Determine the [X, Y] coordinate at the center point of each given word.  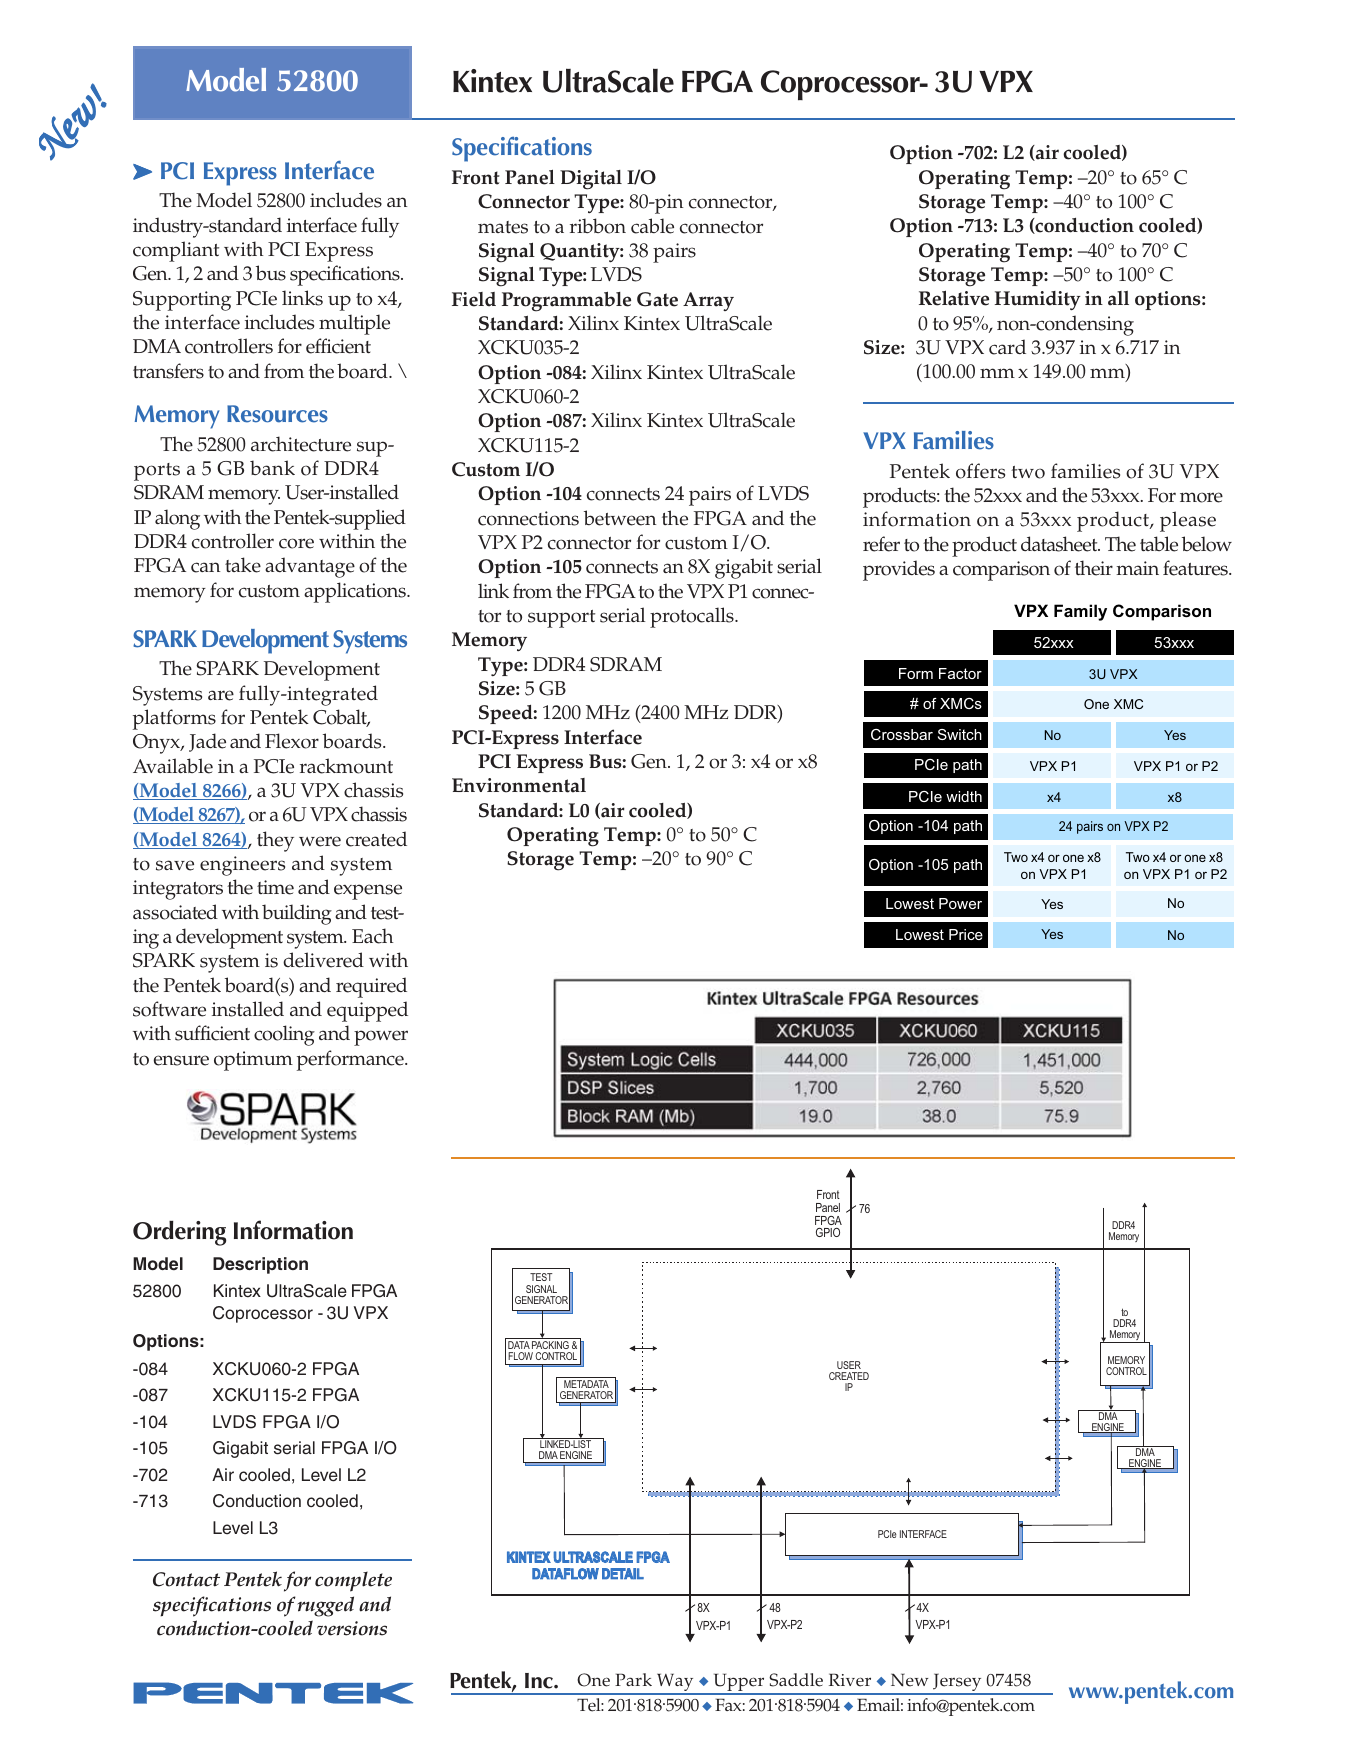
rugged [326, 1606]
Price [966, 934]
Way [675, 1683]
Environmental [519, 785]
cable [652, 226]
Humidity [1038, 301]
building [297, 914]
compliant [176, 251]
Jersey [957, 1683]
